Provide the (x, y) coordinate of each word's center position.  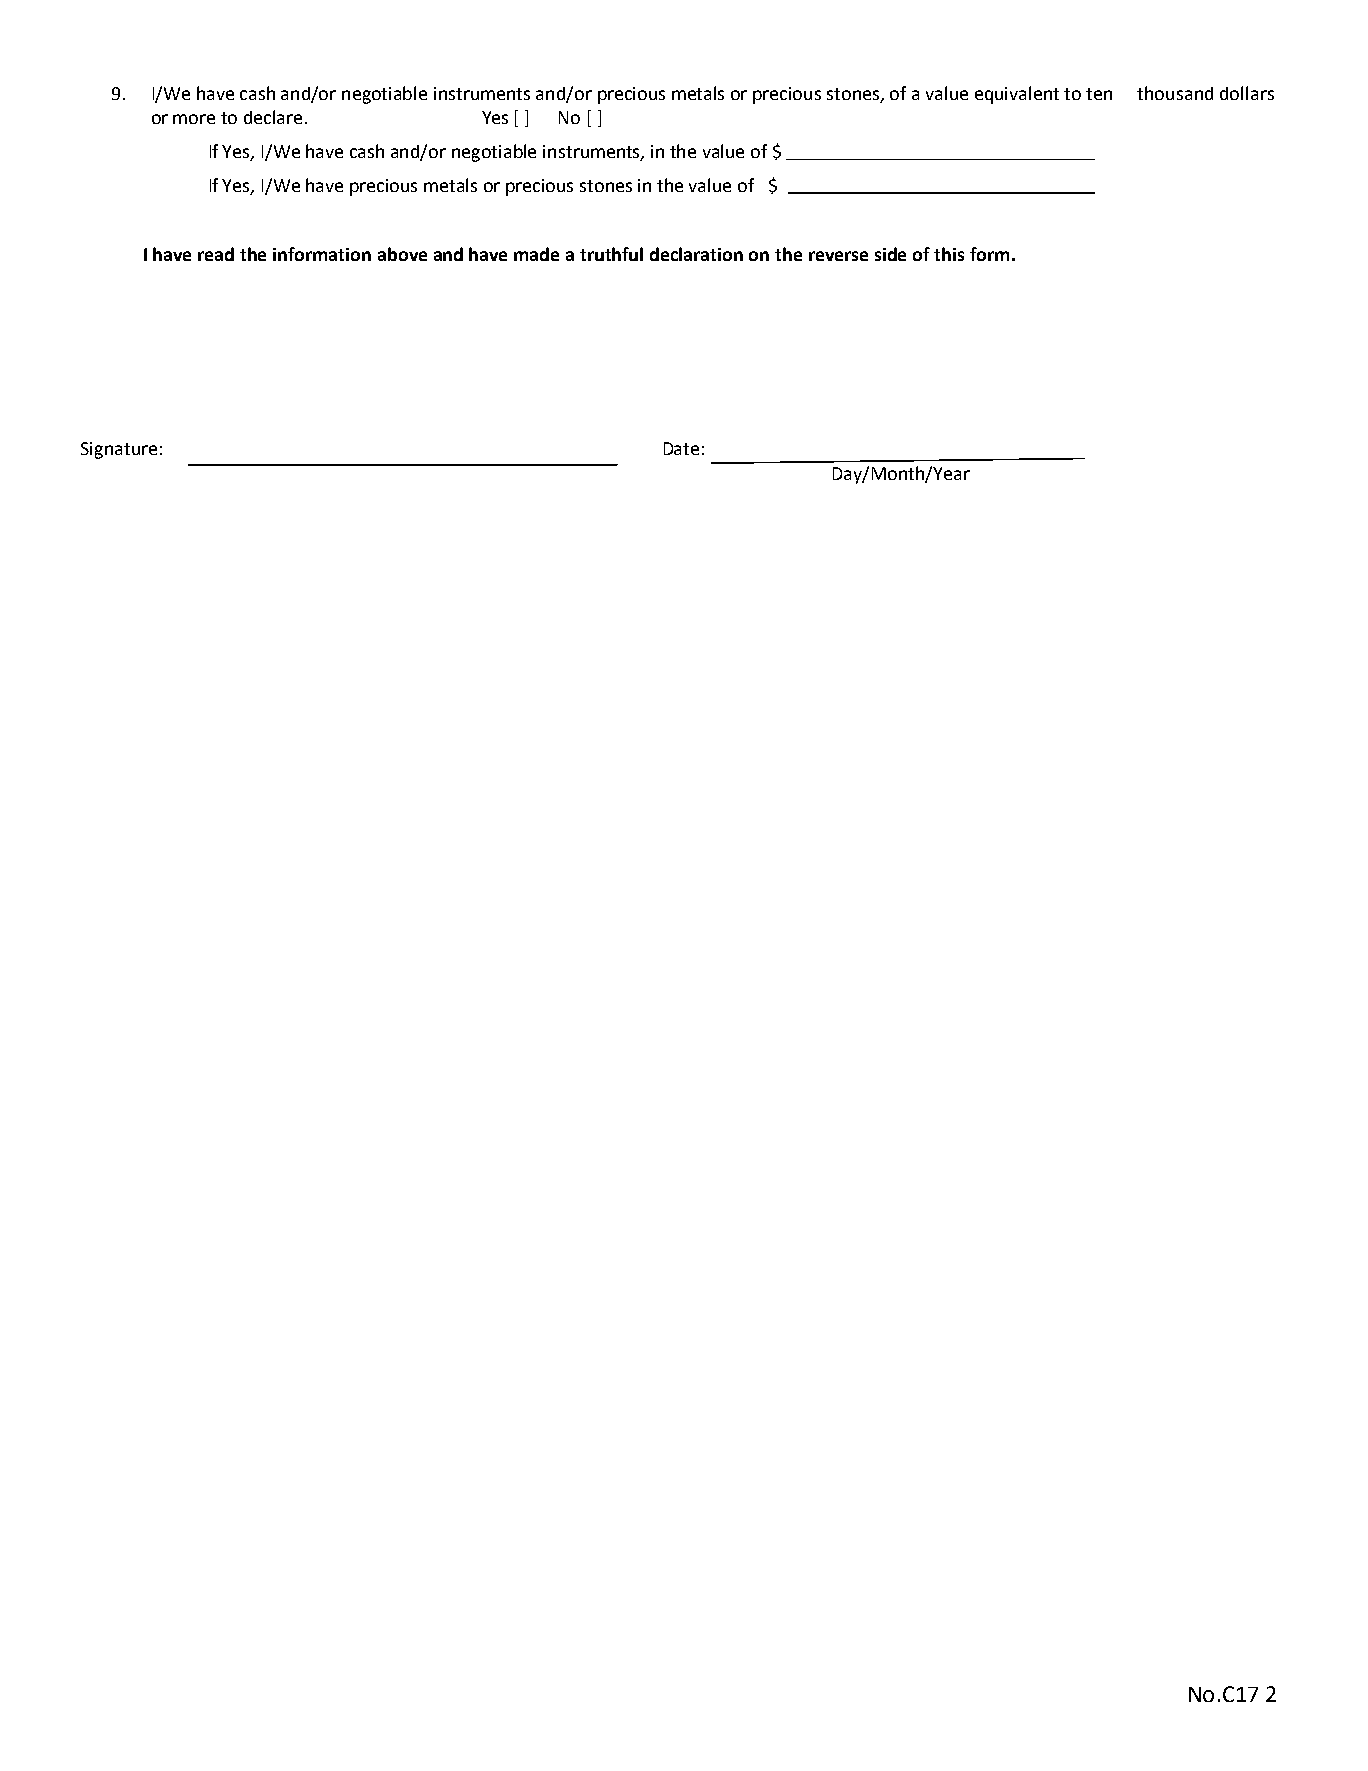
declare (273, 117)
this (949, 254)
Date (681, 448)
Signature (119, 450)
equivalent (1017, 95)
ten (1099, 94)
